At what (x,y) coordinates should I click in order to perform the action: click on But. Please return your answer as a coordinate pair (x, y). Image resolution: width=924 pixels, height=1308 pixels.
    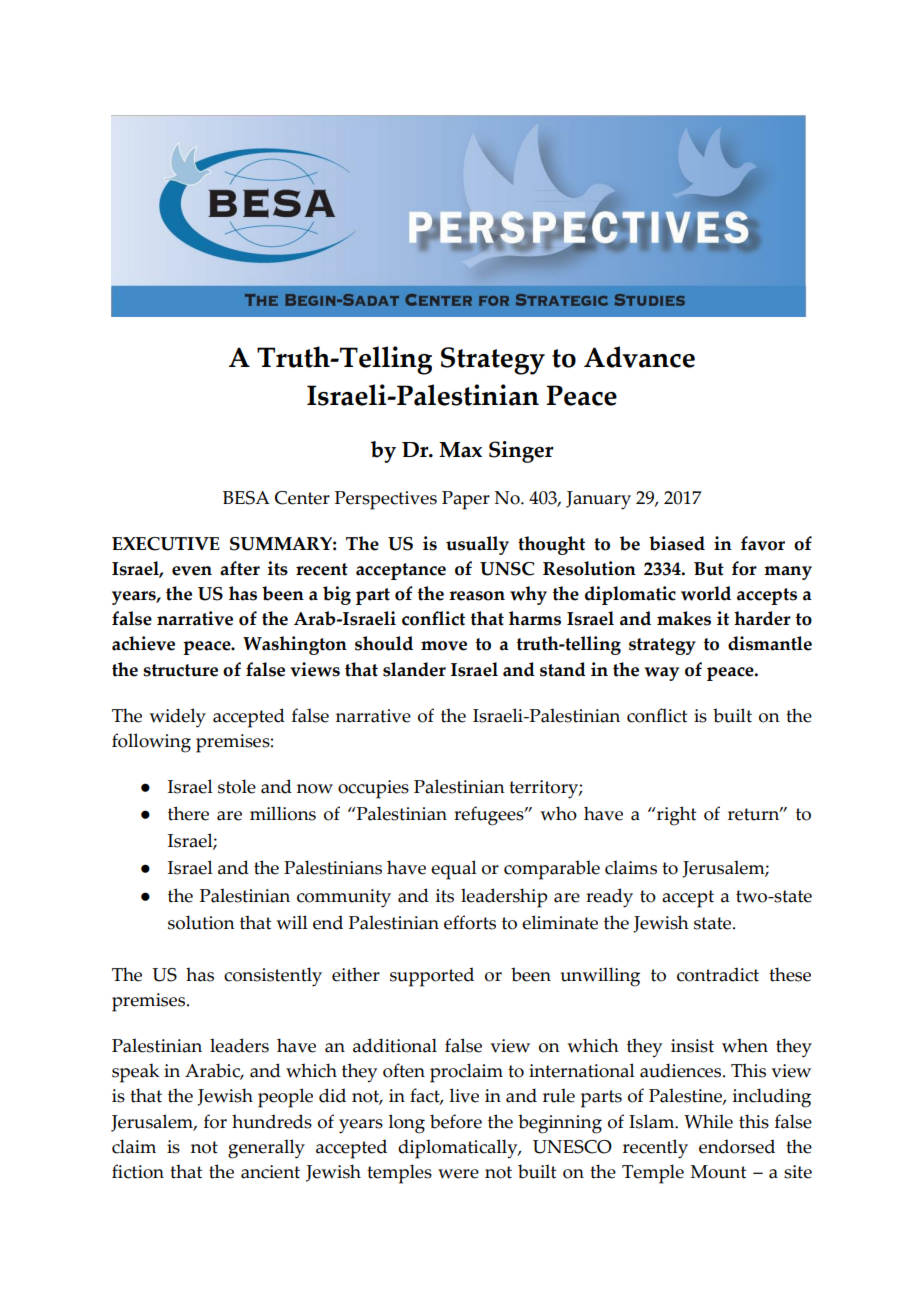
    Looking at the image, I should click on (709, 569).
